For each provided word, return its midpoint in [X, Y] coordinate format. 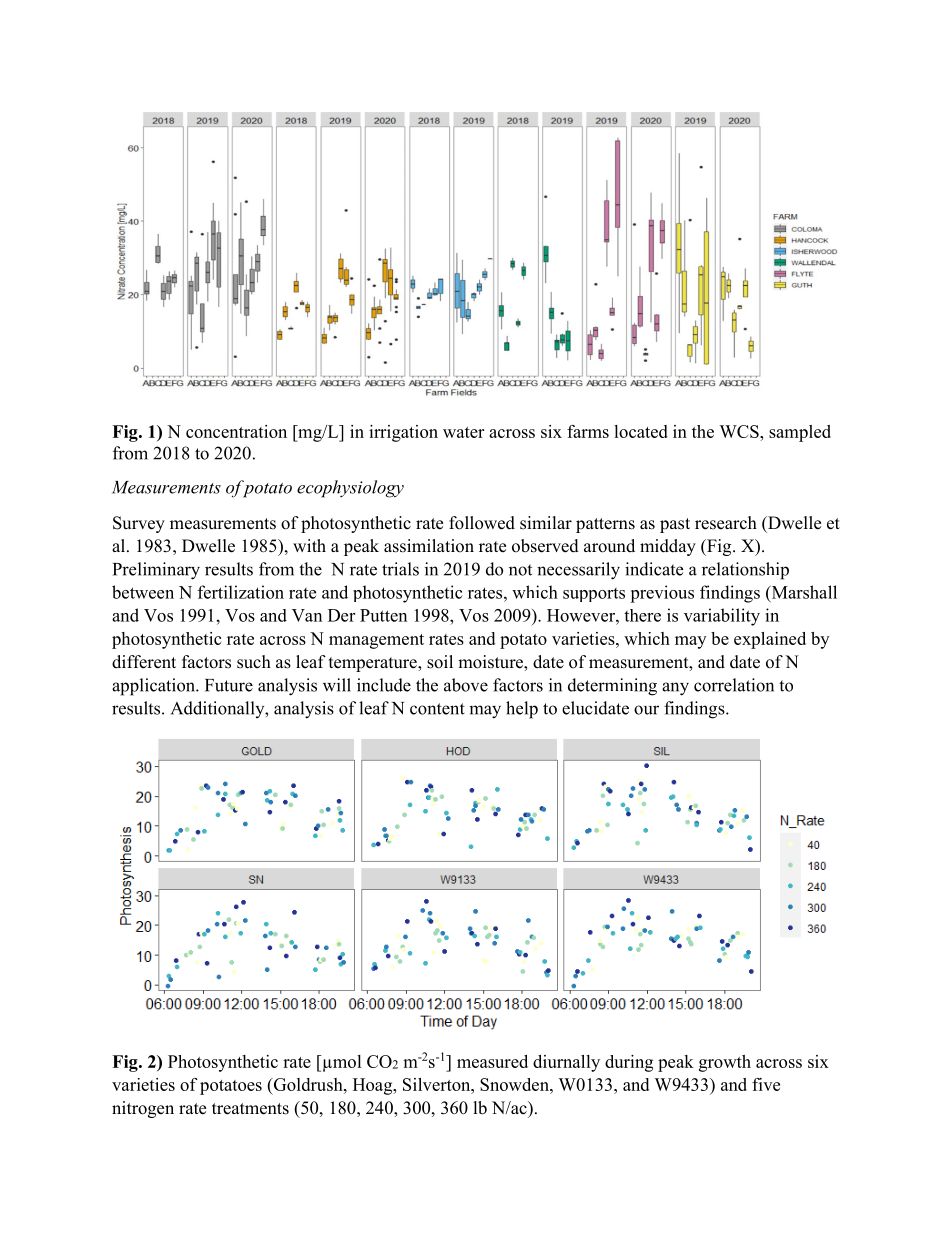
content [437, 709]
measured [492, 1061]
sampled [800, 433]
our [646, 710]
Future [229, 685]
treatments [250, 1109]
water [463, 432]
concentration [236, 431]
